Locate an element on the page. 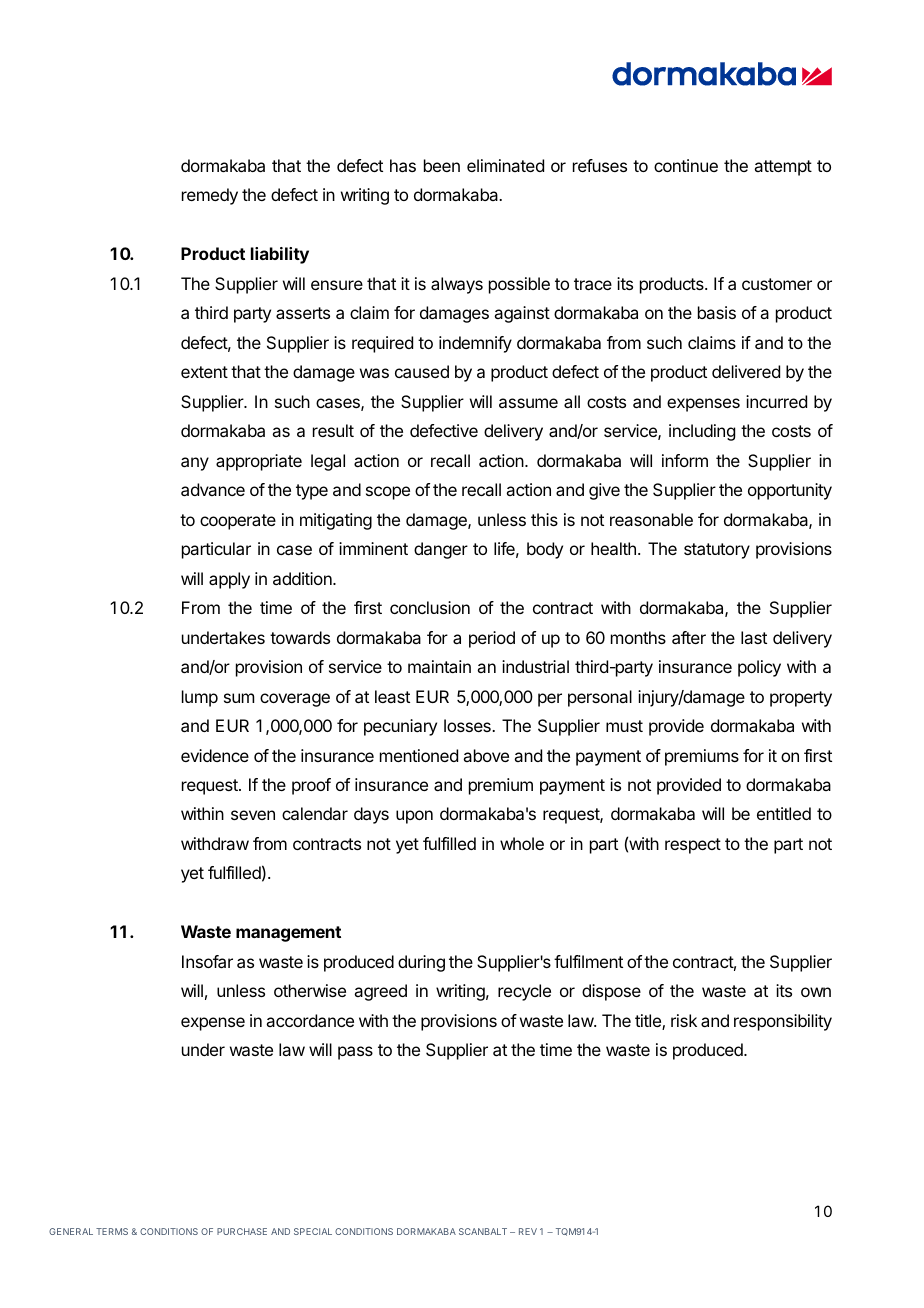 The image size is (924, 1308). Insofar is located at coordinates (207, 961).
